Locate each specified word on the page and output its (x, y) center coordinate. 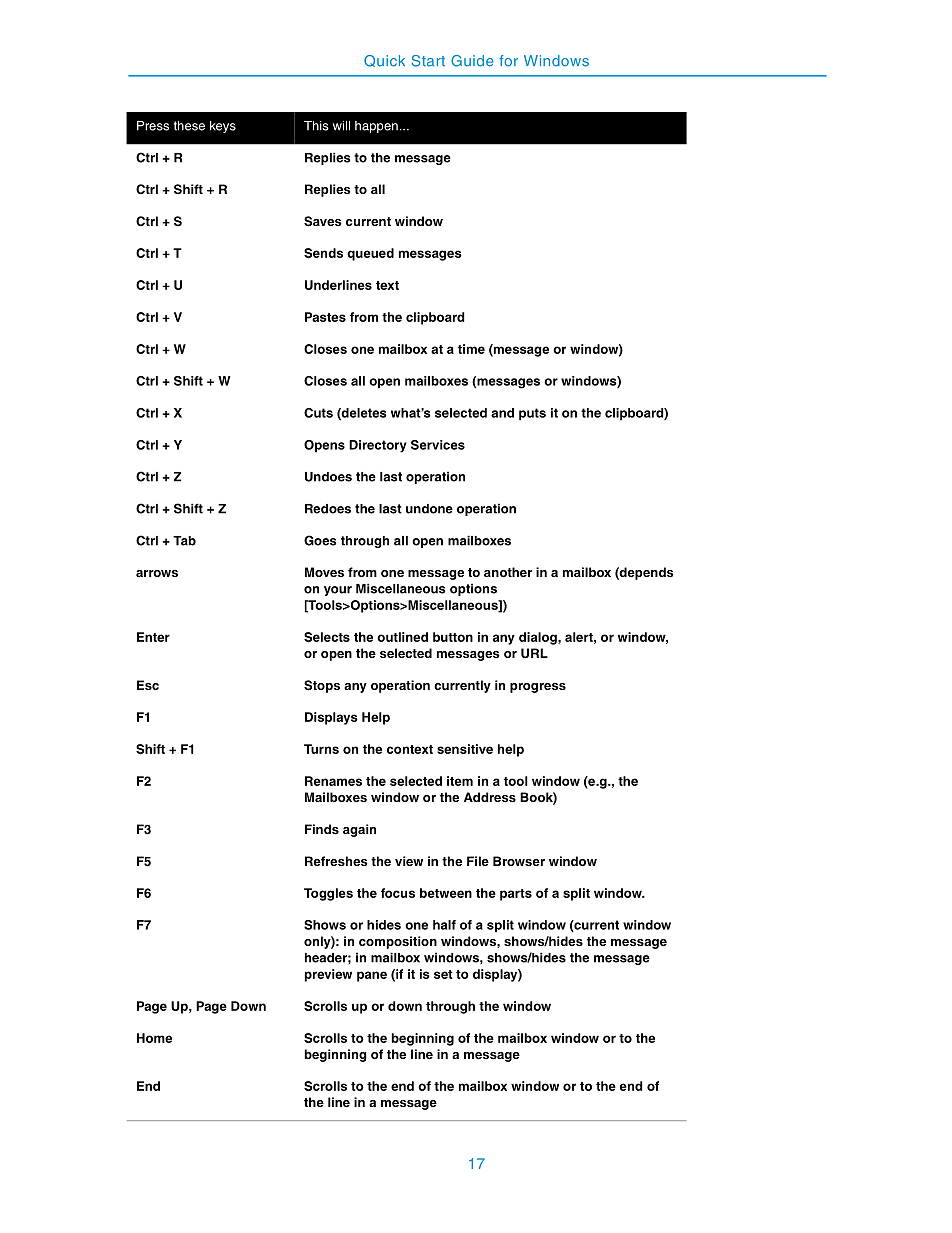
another (508, 572)
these (189, 126)
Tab (184, 541)
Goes (320, 540)
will (341, 126)
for (508, 61)
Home (154, 1038)
